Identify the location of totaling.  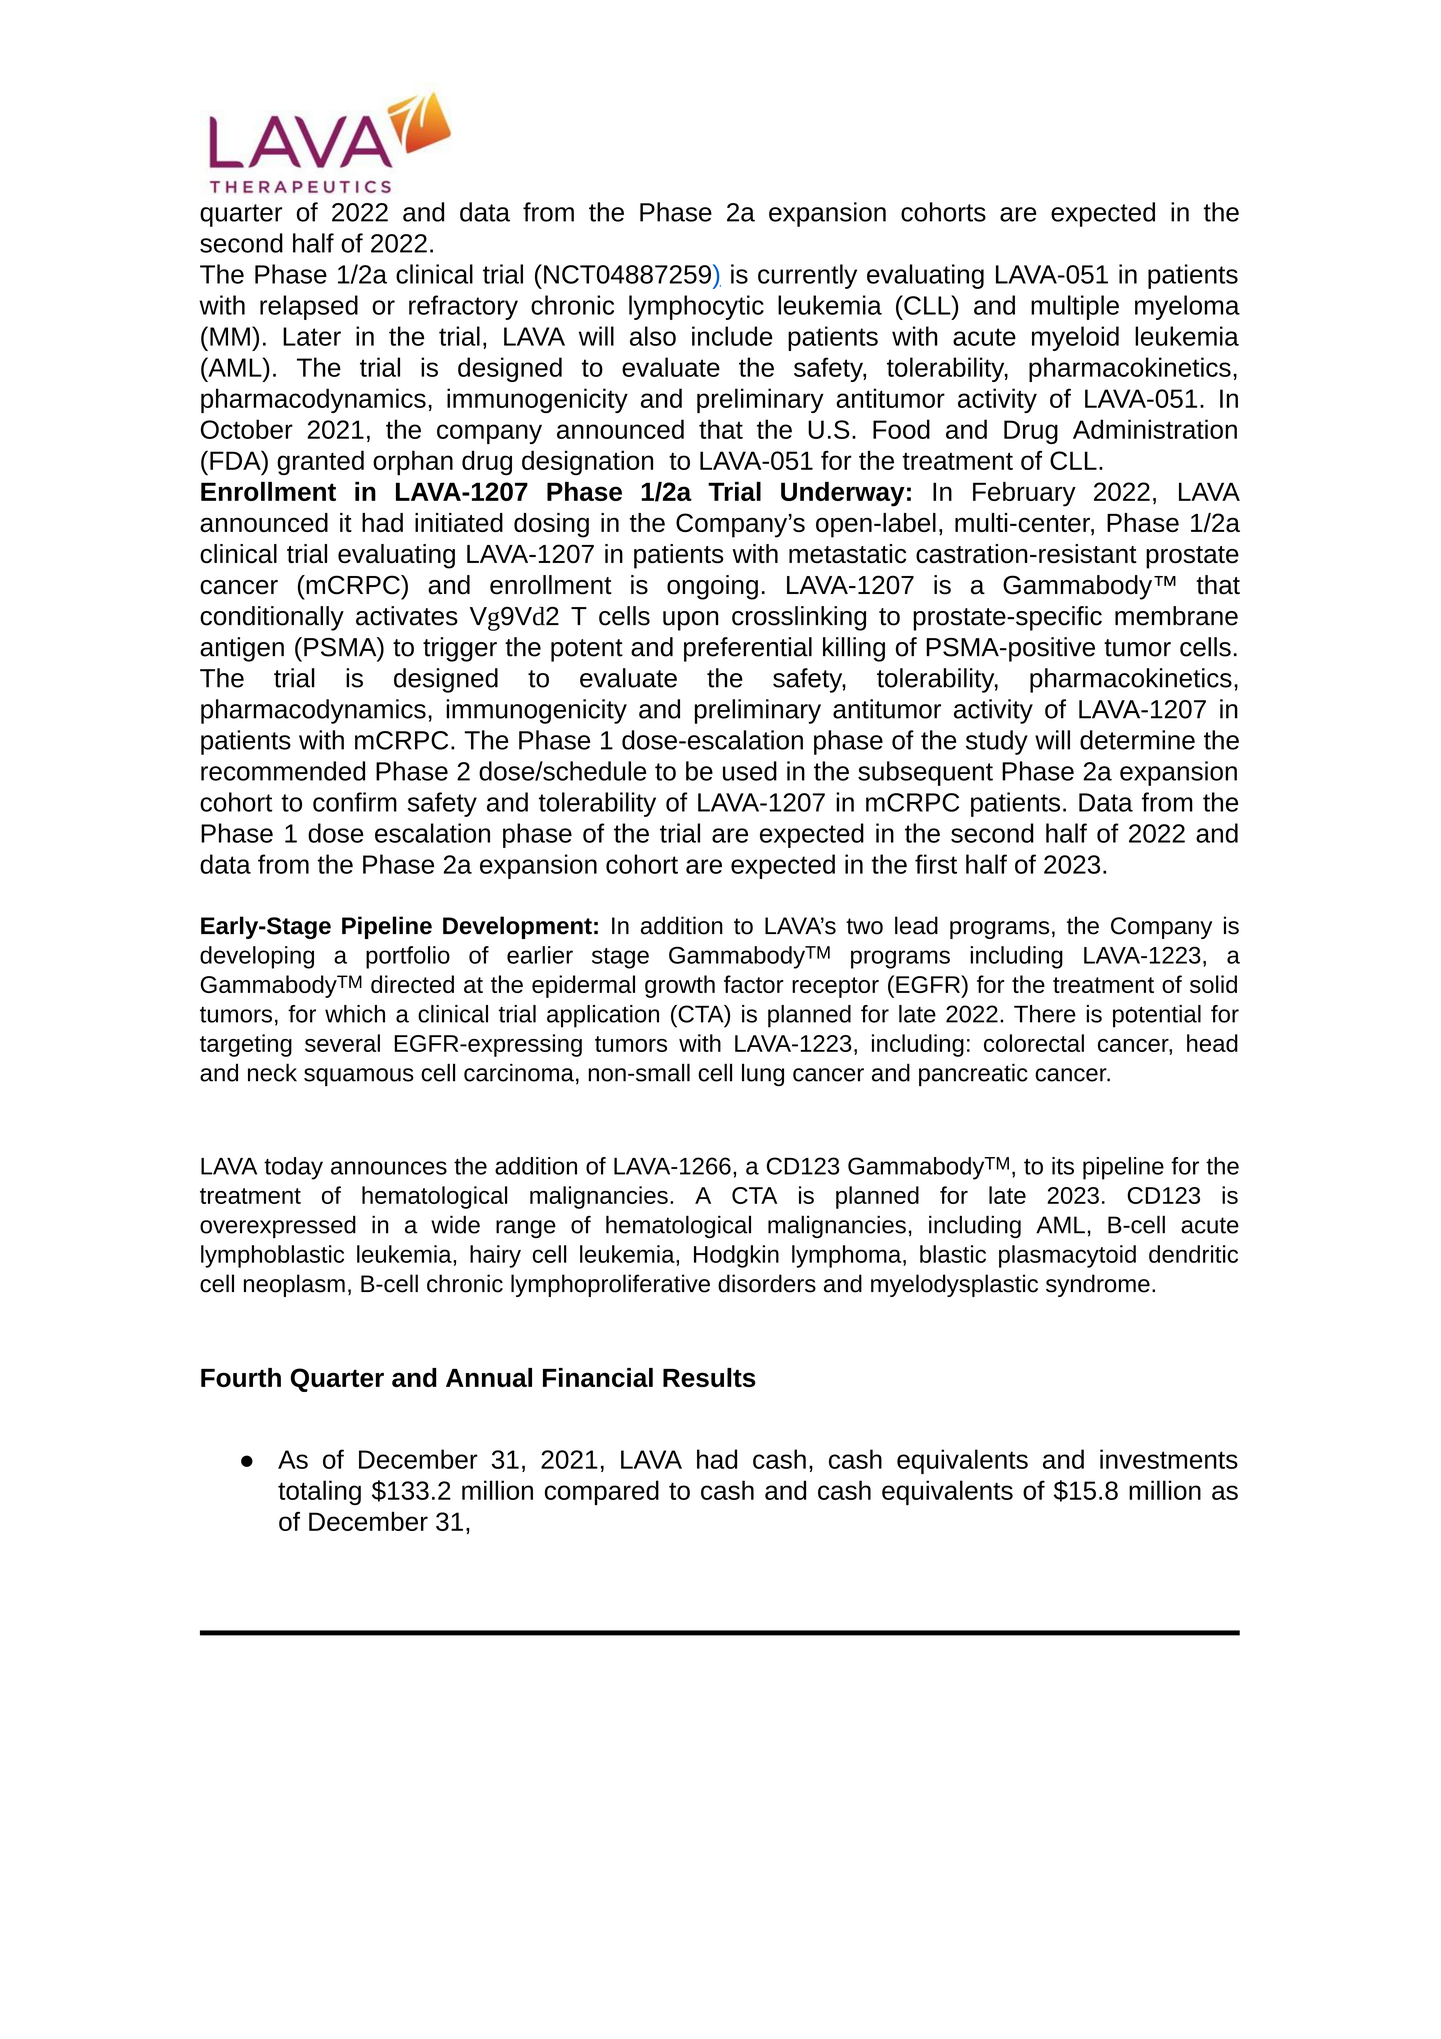
(319, 1492).
